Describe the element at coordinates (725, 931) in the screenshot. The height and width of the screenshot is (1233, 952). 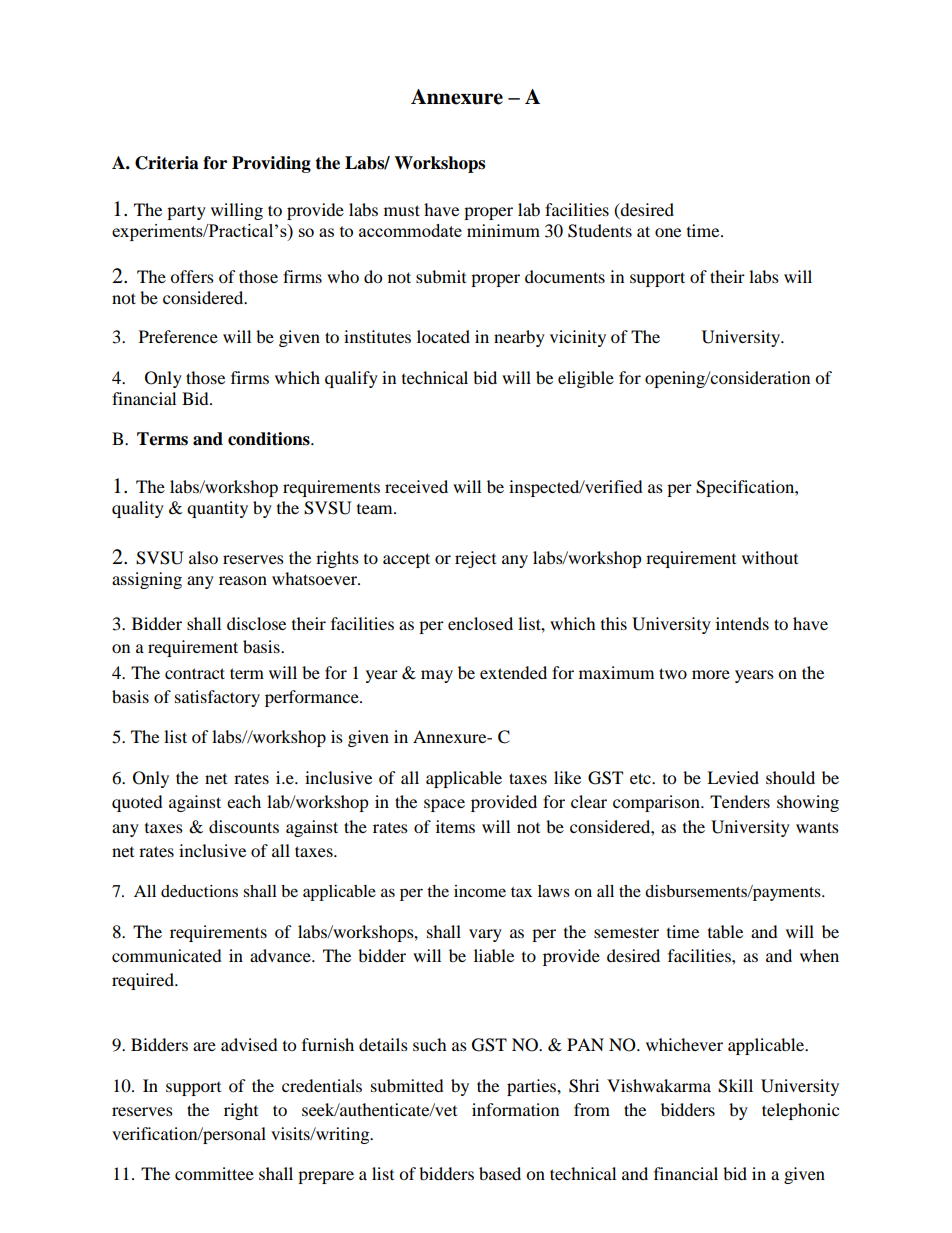
I see `table` at that location.
